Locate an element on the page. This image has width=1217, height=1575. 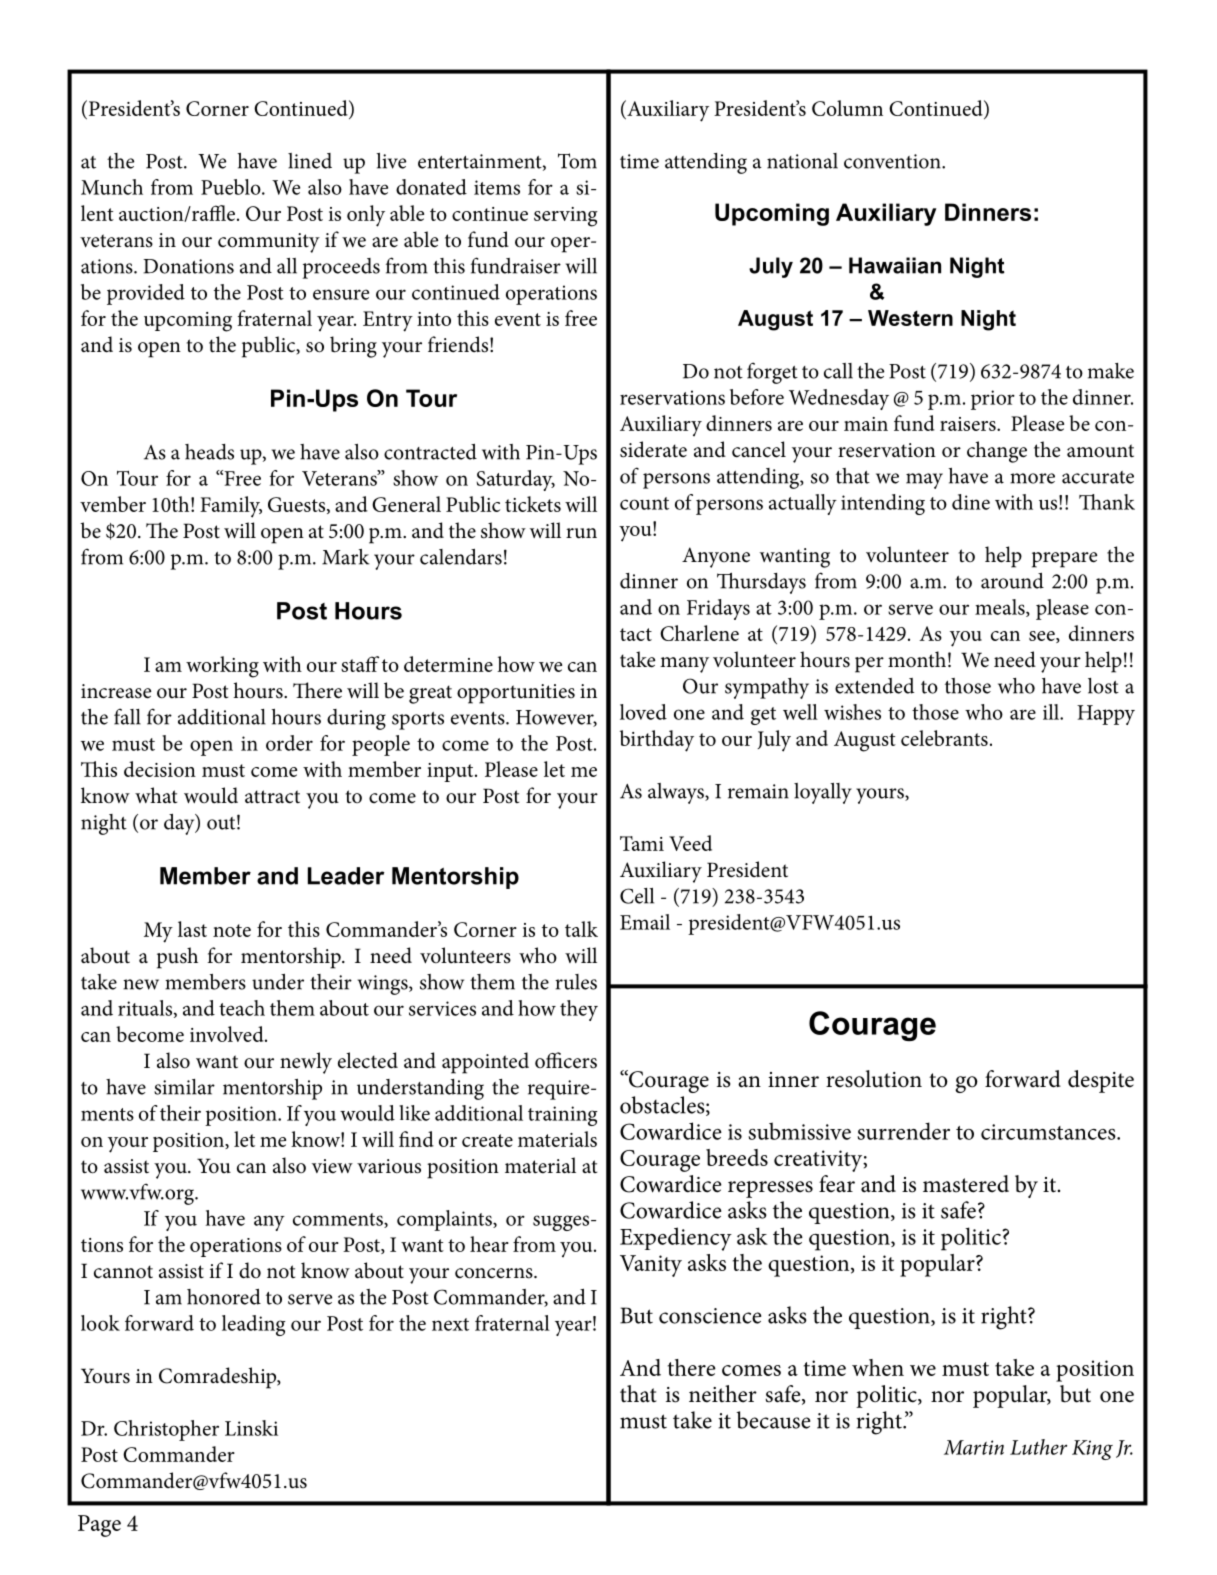
convention is located at coordinates (893, 161).
